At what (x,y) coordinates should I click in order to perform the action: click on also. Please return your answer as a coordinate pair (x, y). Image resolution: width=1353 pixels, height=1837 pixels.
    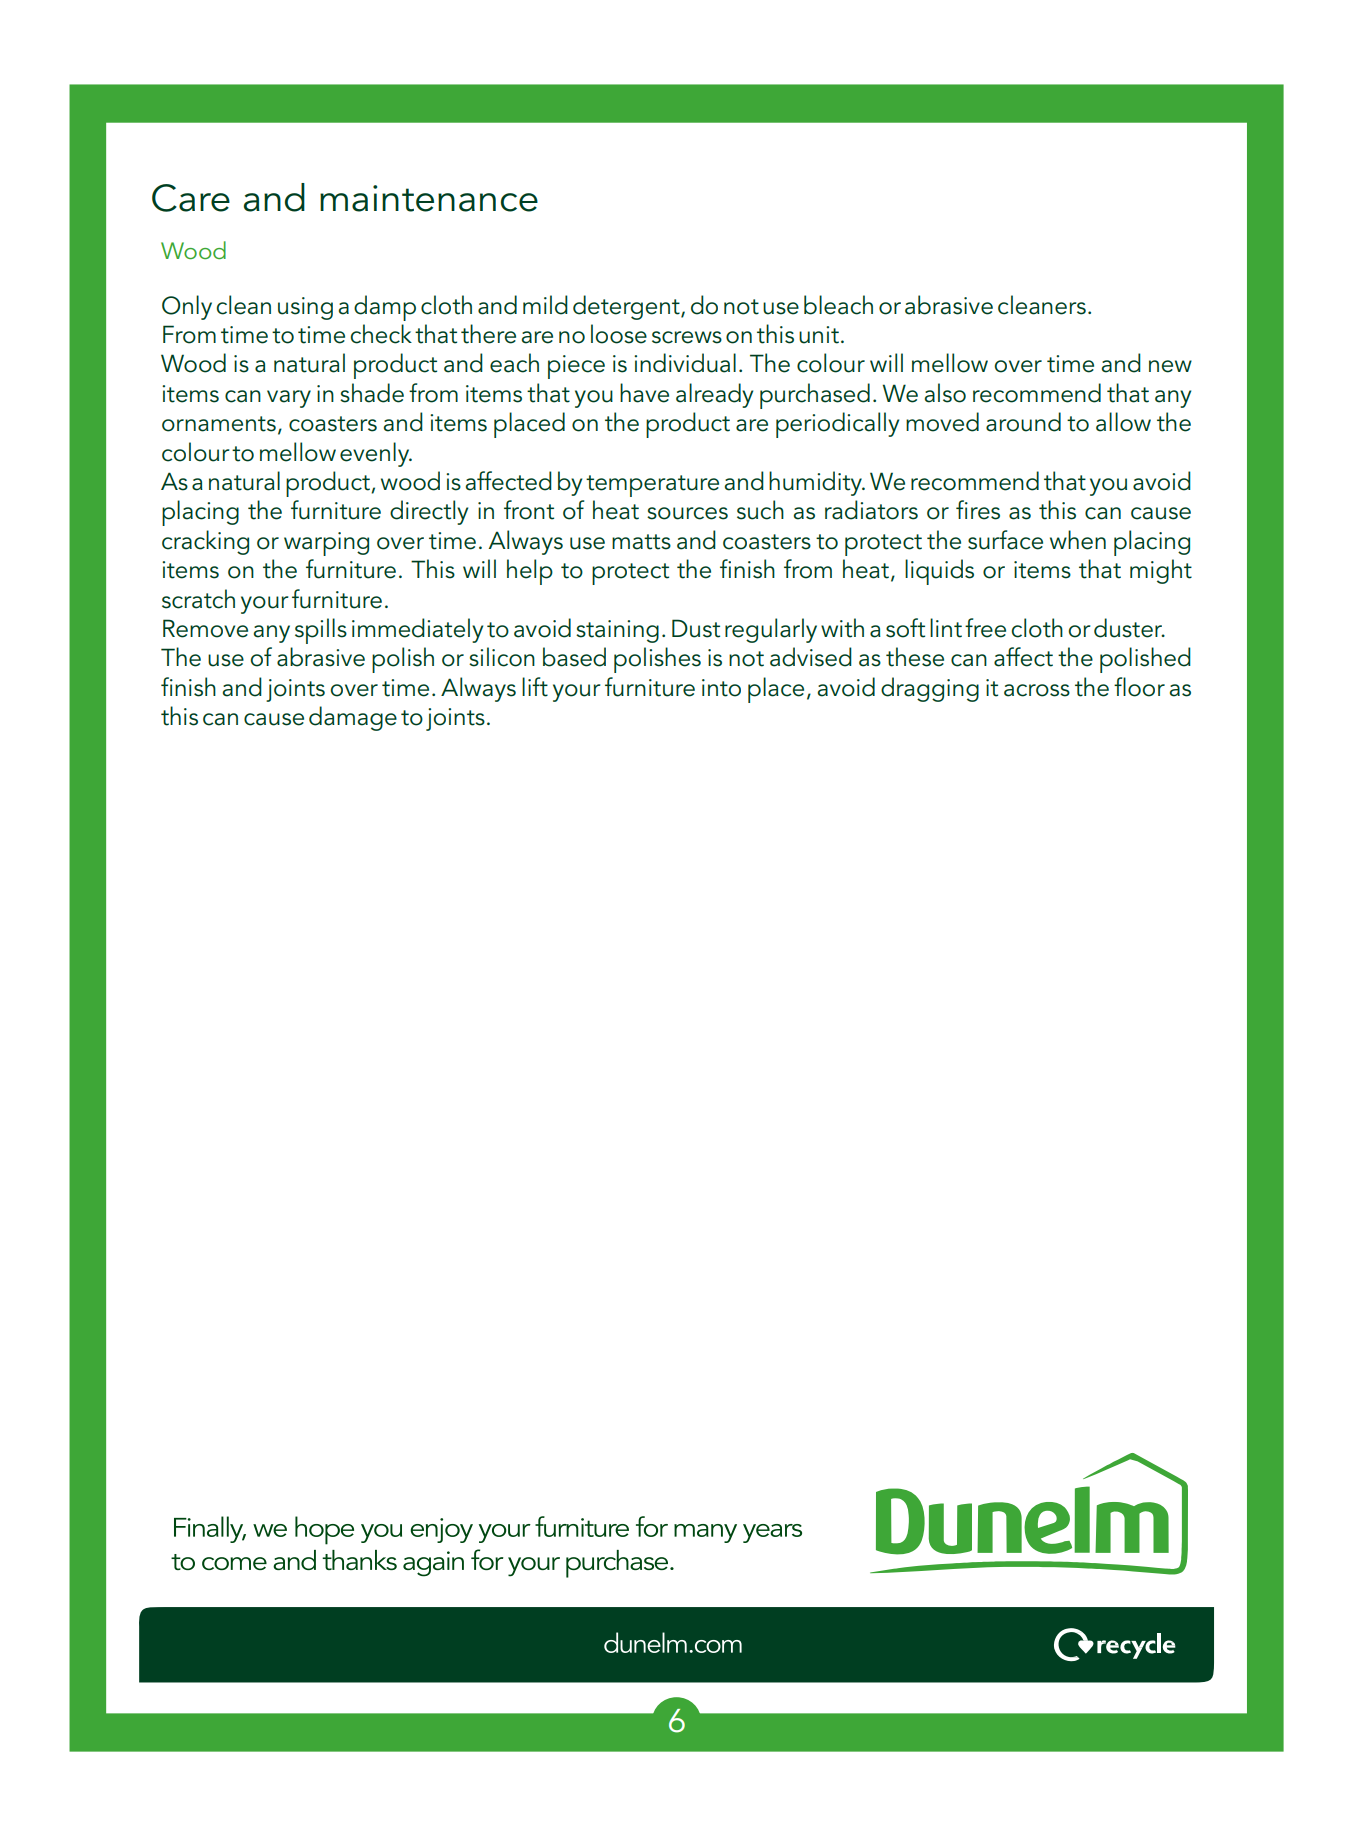
    Looking at the image, I should click on (945, 393).
